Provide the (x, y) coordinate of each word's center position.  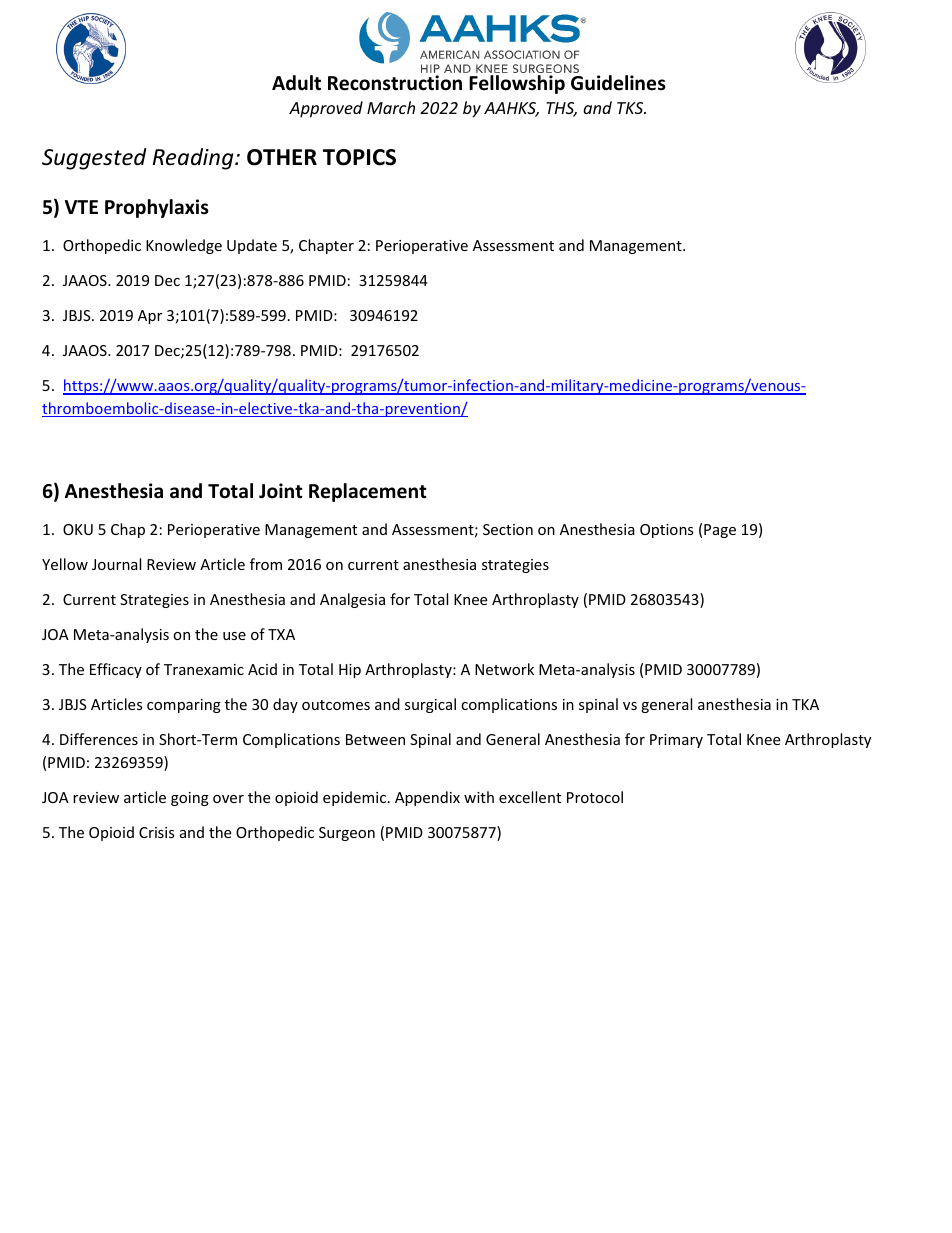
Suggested (94, 159)
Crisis (157, 832)
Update (252, 246)
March (391, 107)
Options (667, 531)
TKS (631, 108)
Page (720, 531)
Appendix (427, 798)
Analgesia (352, 600)
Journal (116, 564)
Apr (150, 317)
